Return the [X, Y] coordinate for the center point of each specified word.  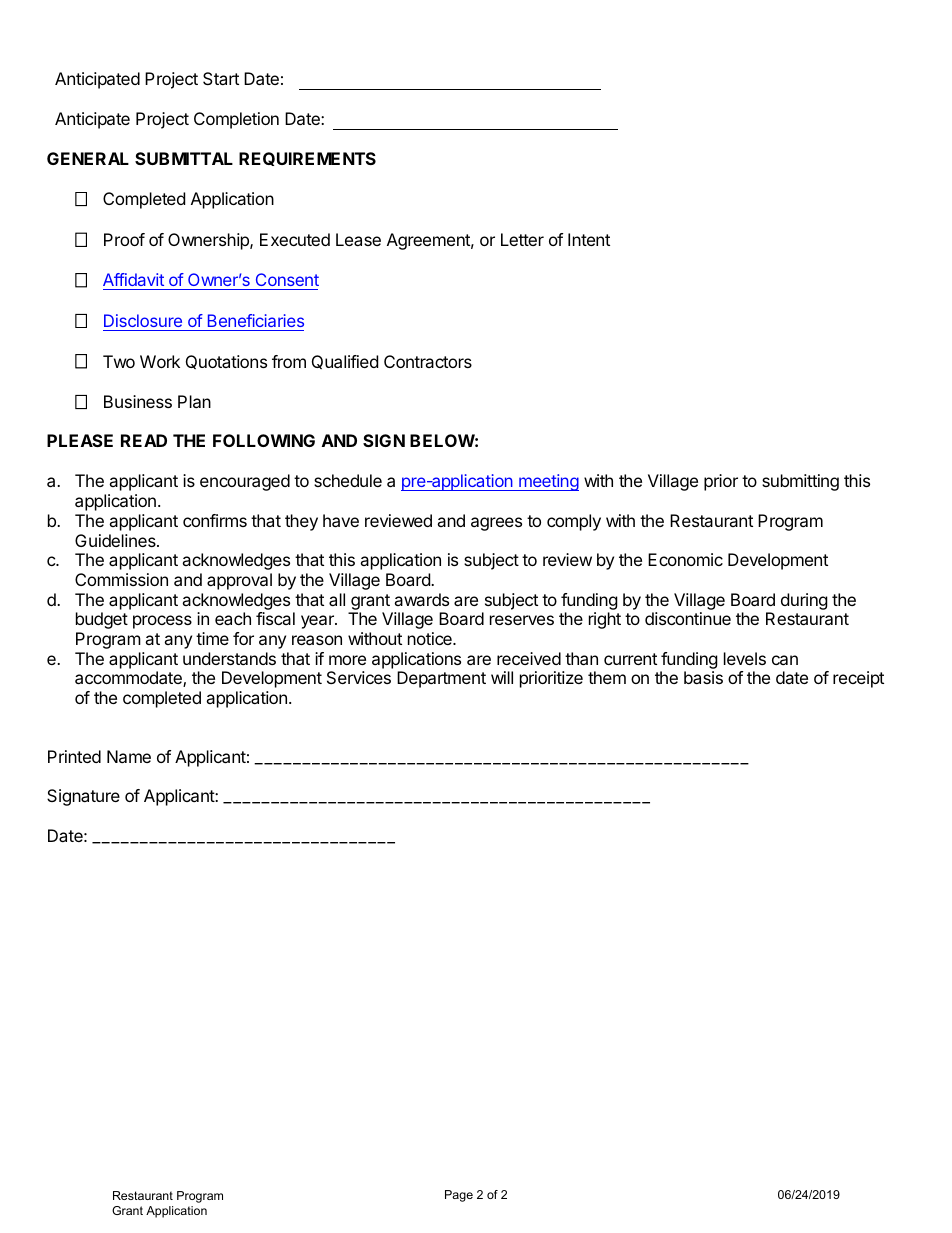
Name [129, 756]
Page [459, 1196]
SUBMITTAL [184, 158]
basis [703, 677]
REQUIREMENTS [307, 159]
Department [441, 679]
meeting [548, 482]
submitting [800, 482]
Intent [589, 239]
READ [144, 440]
